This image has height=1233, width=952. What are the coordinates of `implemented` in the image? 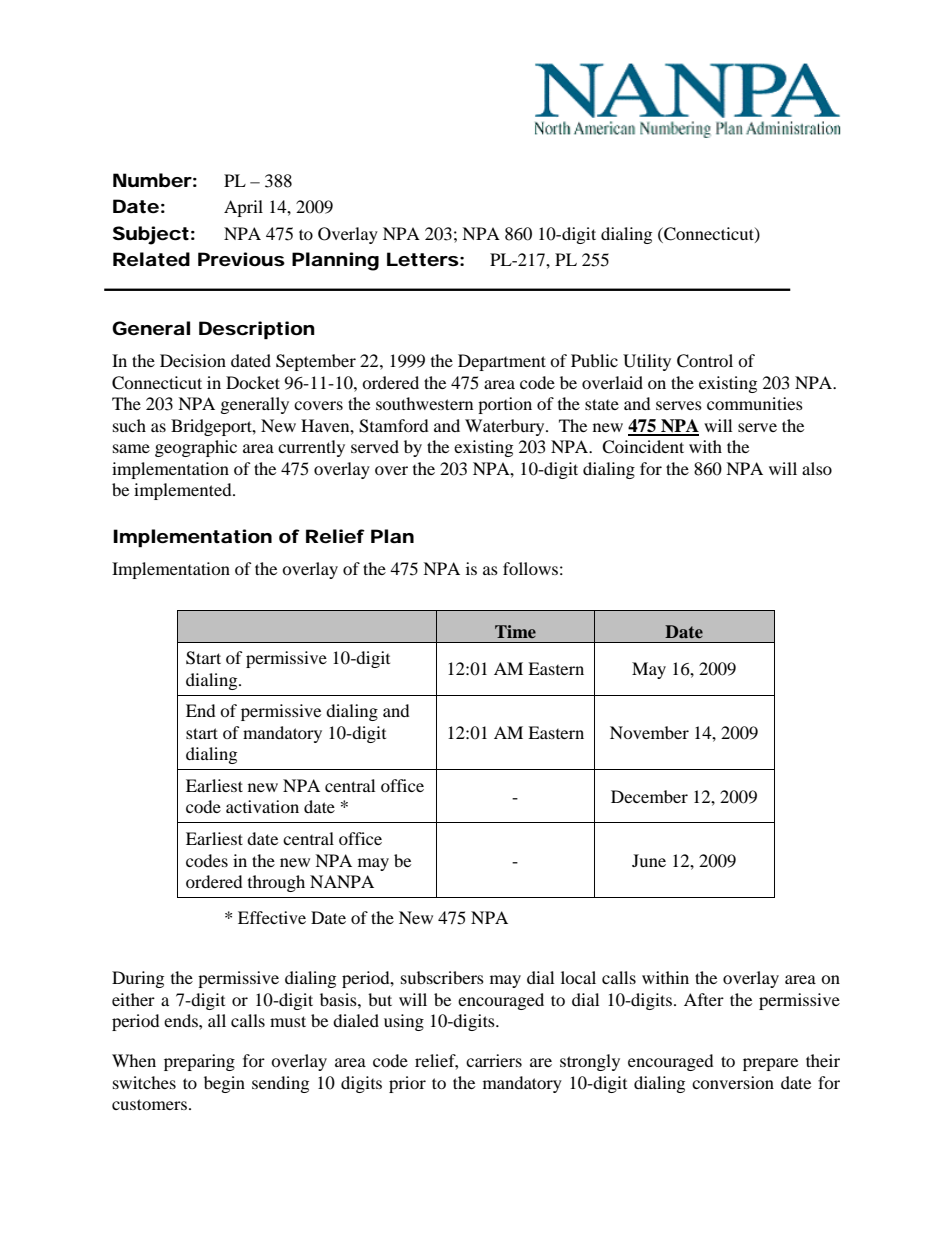 It's located at (184, 491).
